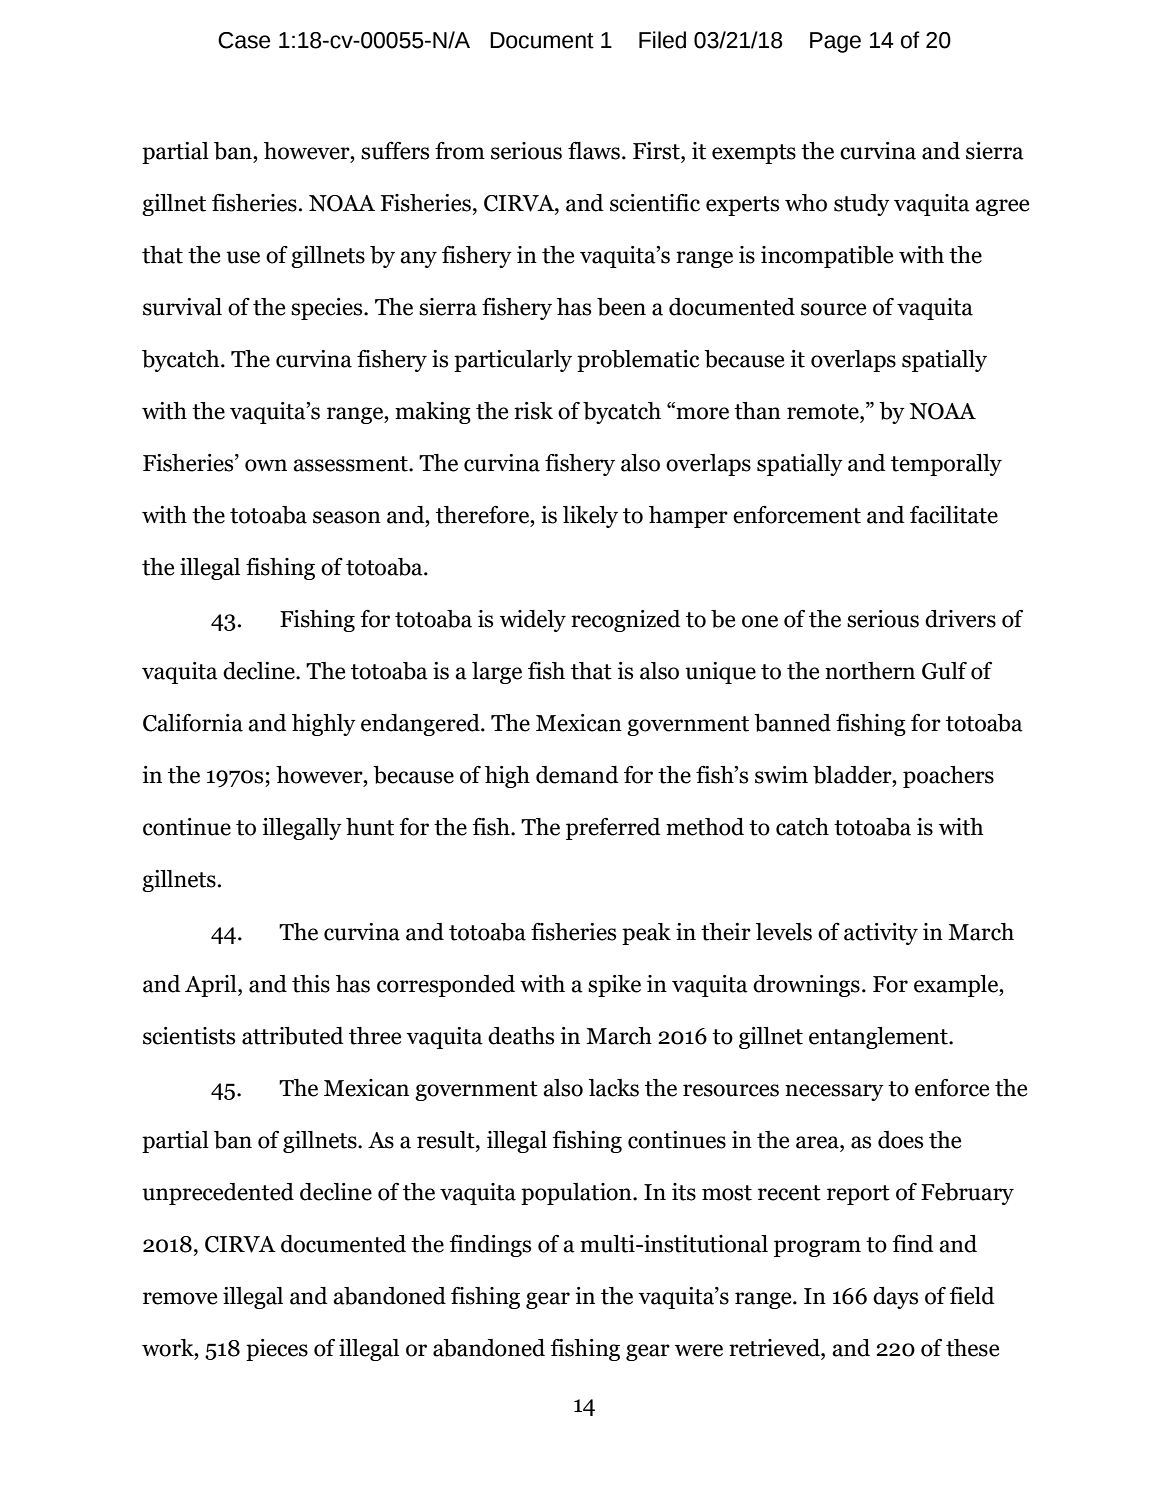 The image size is (1169, 1512). What do you see at coordinates (699, 1350) in the screenshot?
I see `were` at bounding box center [699, 1350].
